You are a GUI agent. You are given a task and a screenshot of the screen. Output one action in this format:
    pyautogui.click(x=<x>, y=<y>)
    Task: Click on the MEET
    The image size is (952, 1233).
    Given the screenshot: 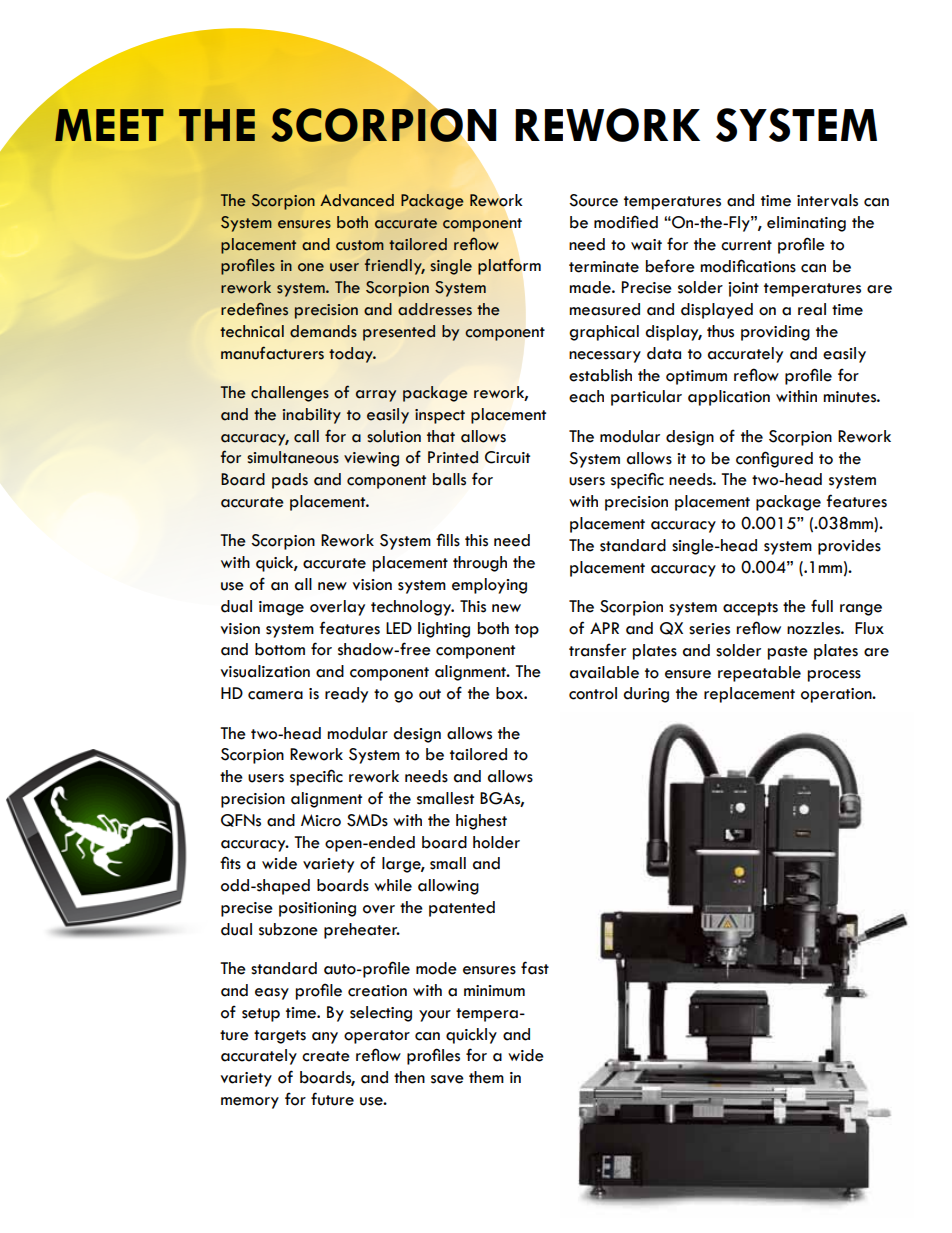 What is the action you would take?
    pyautogui.click(x=109, y=125)
